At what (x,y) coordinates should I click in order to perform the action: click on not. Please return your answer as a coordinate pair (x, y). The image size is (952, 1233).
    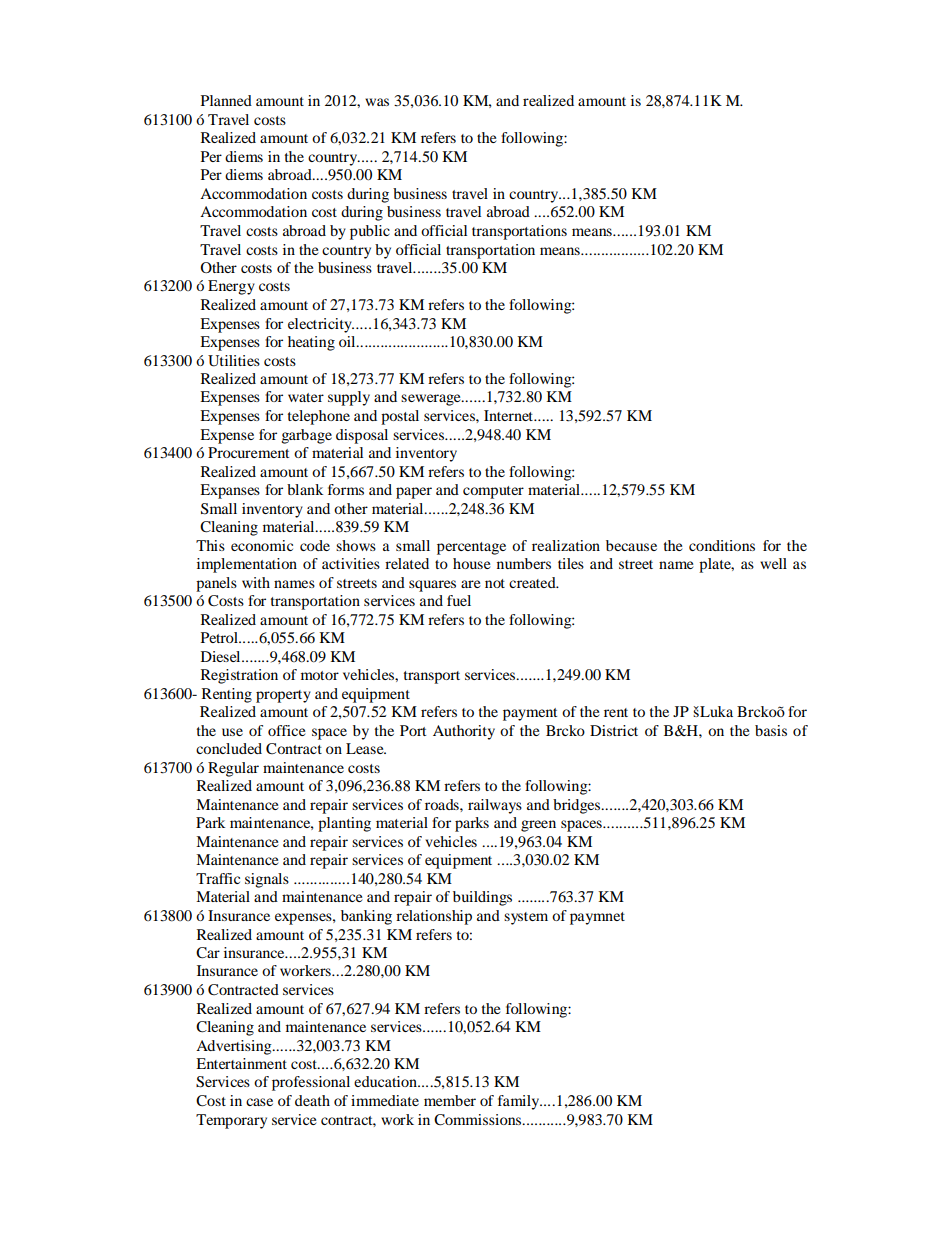
    Looking at the image, I should click on (495, 583).
